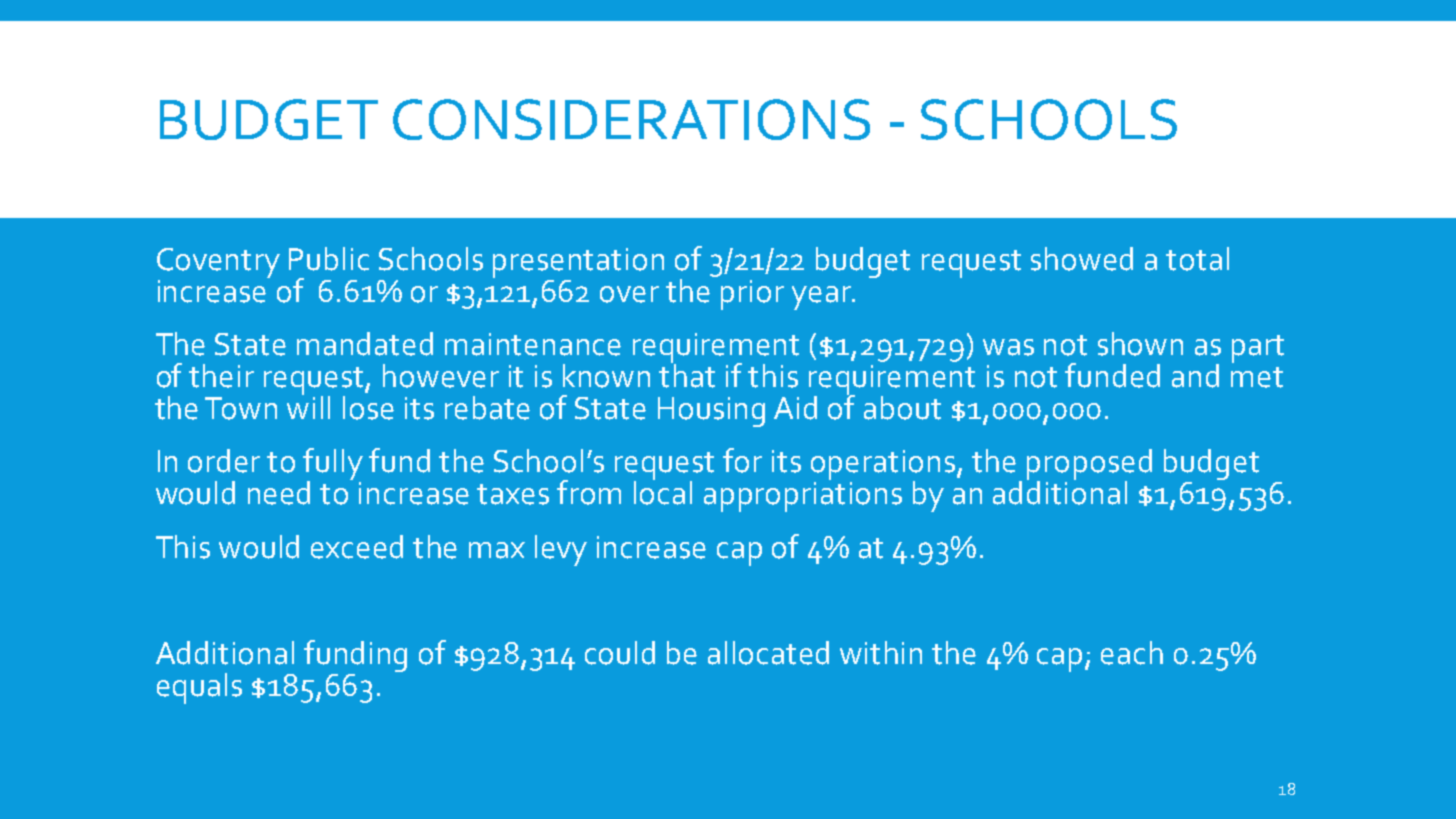  Describe the element at coordinates (1082, 259) in the screenshot. I see `showed` at that location.
